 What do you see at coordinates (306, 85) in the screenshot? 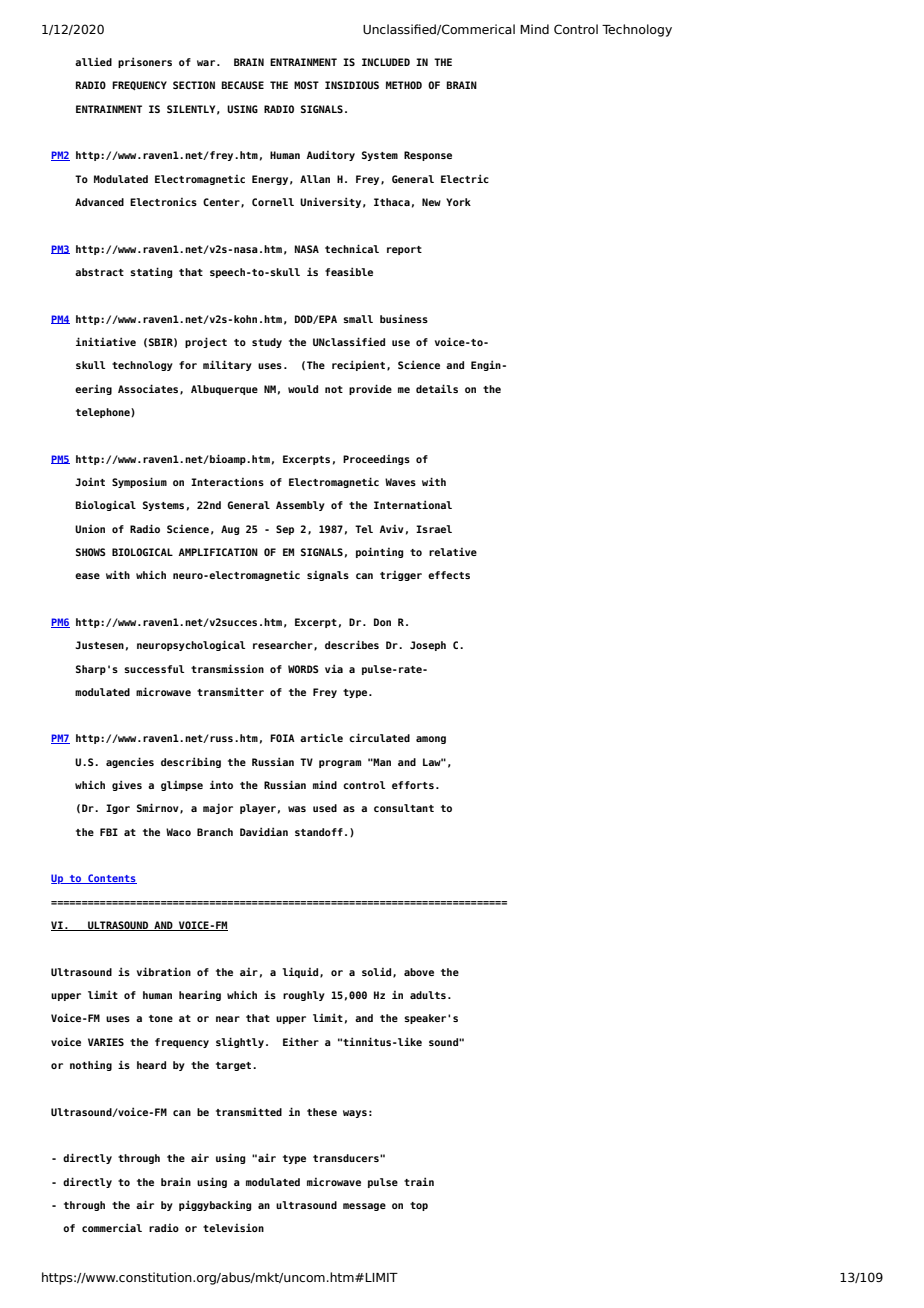
I see `MOST` at bounding box center [306, 85].
